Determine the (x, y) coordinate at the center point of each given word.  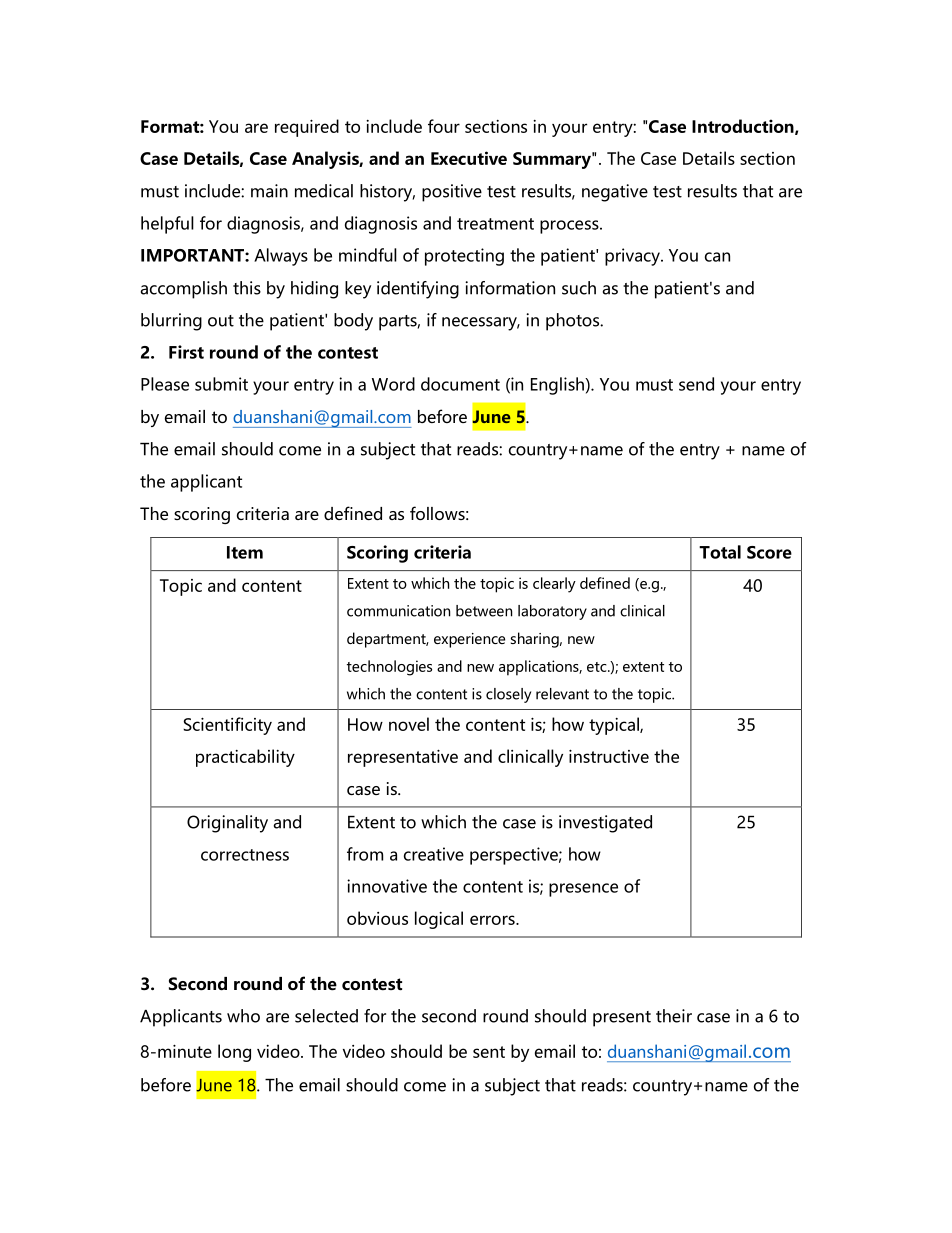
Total (720, 552)
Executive (469, 158)
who (243, 1016)
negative (615, 193)
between (484, 611)
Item (245, 552)
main (269, 191)
